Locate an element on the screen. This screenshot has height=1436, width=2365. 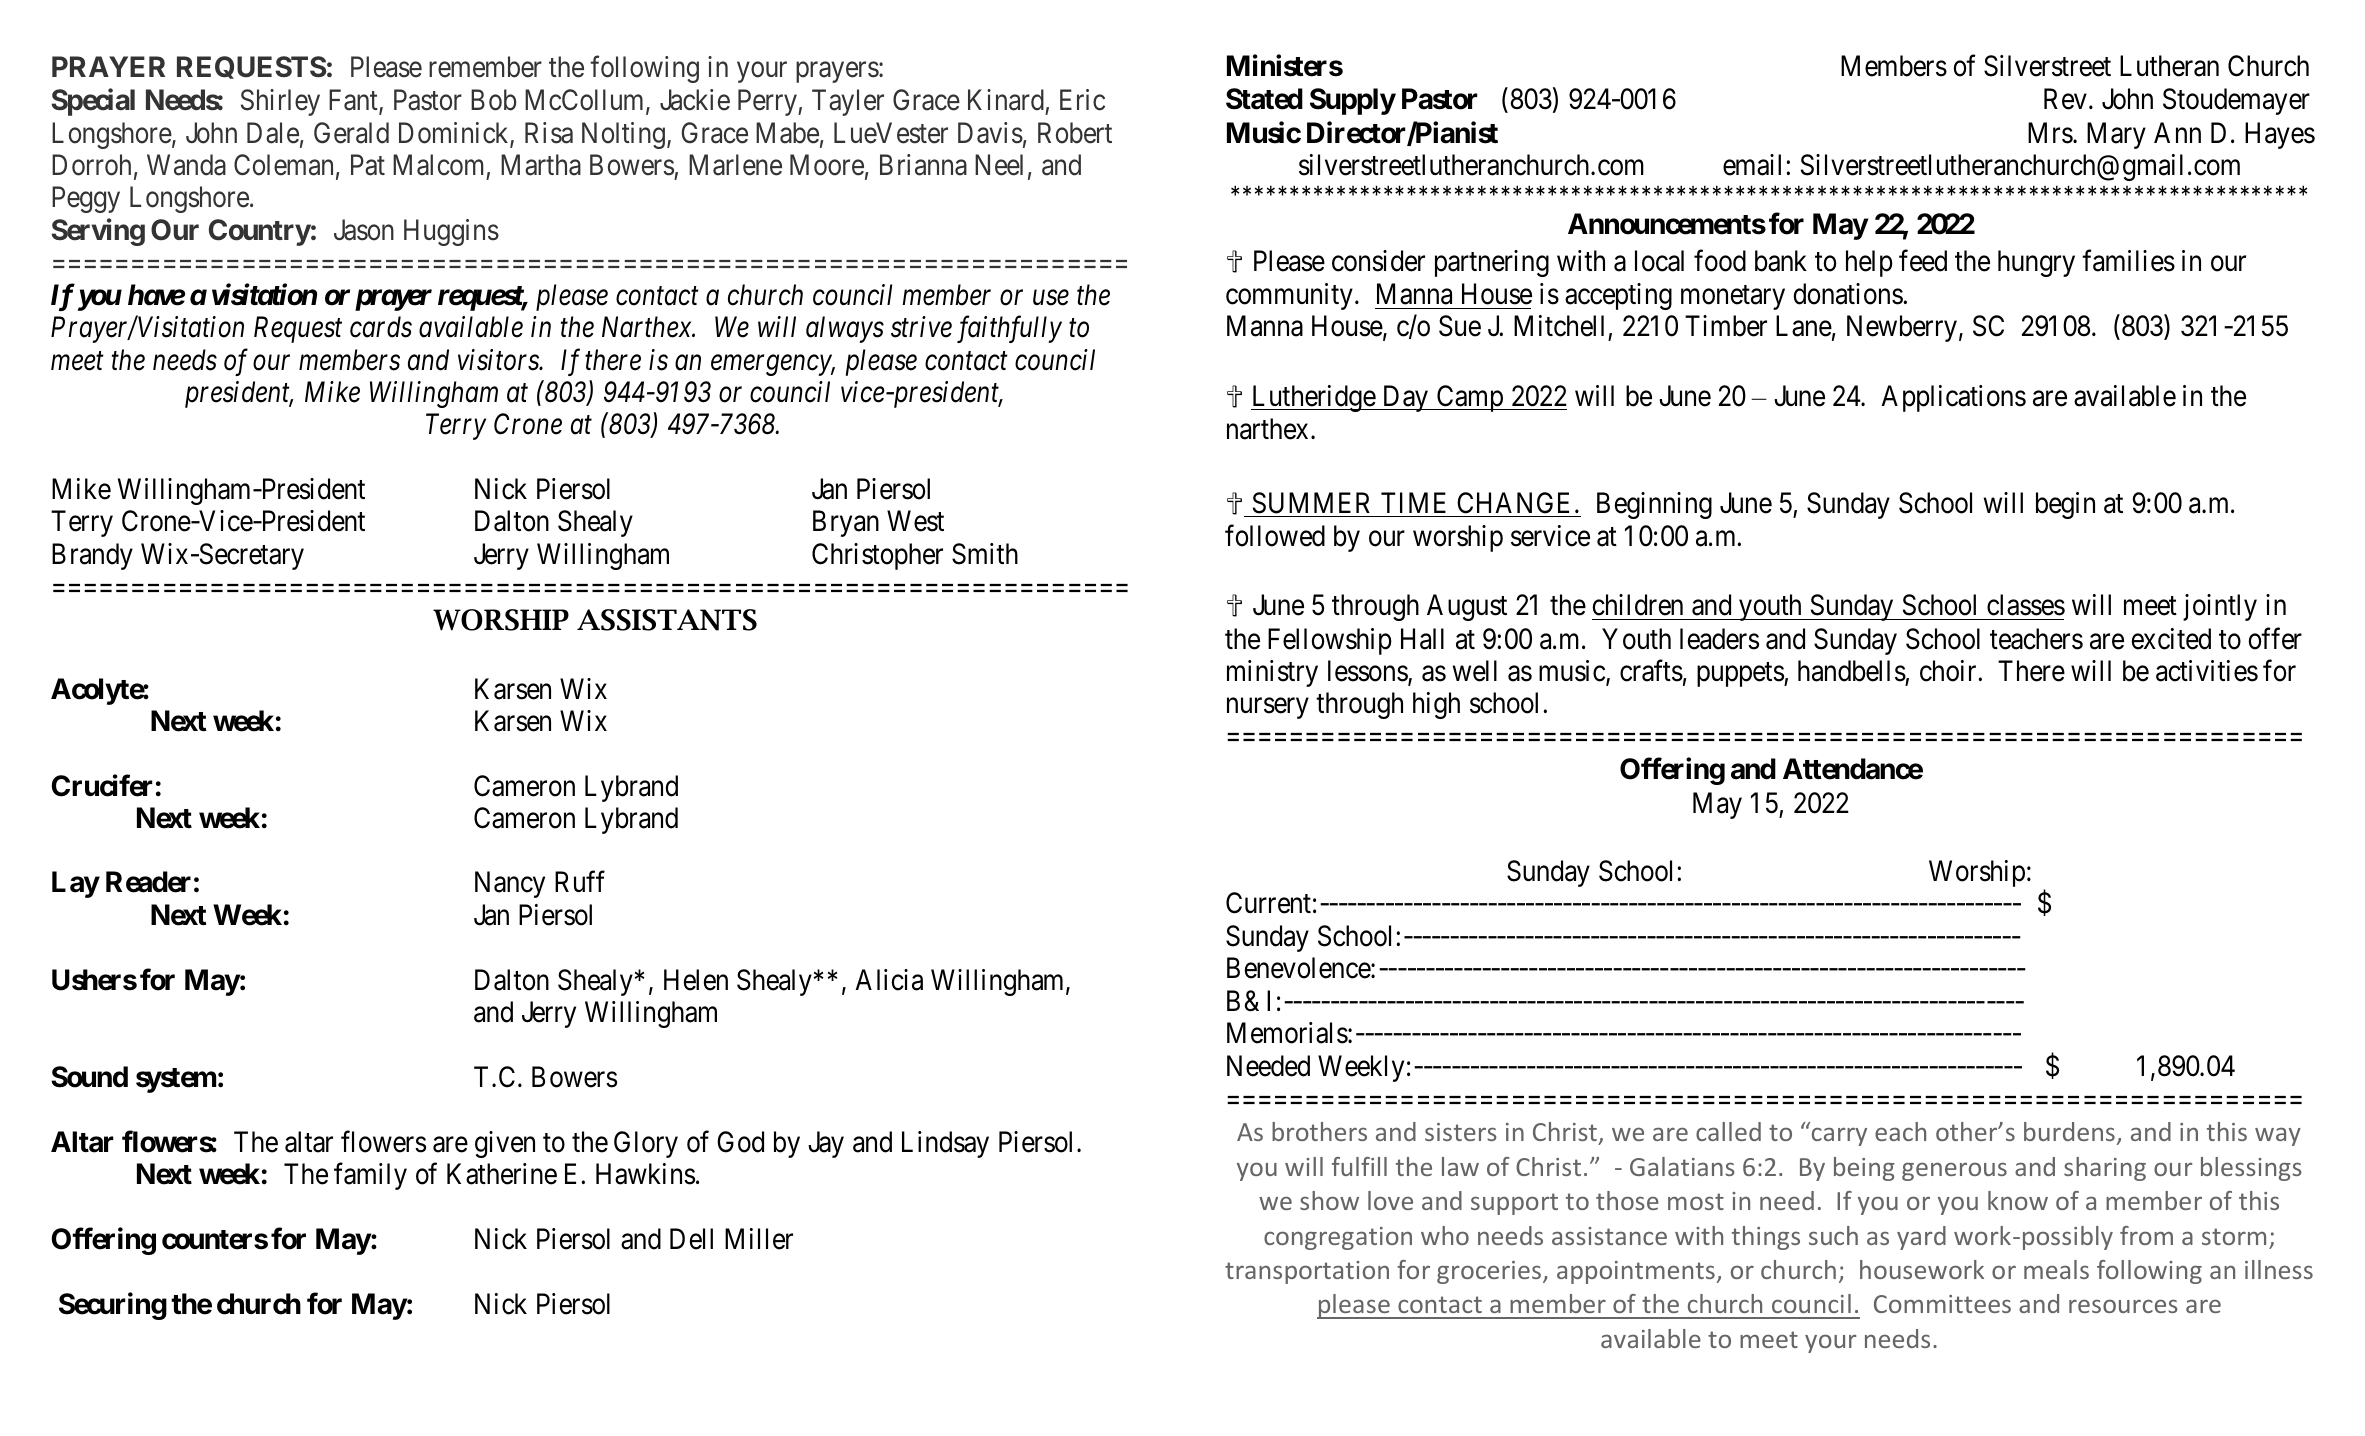
choir is located at coordinates (1949, 671).
